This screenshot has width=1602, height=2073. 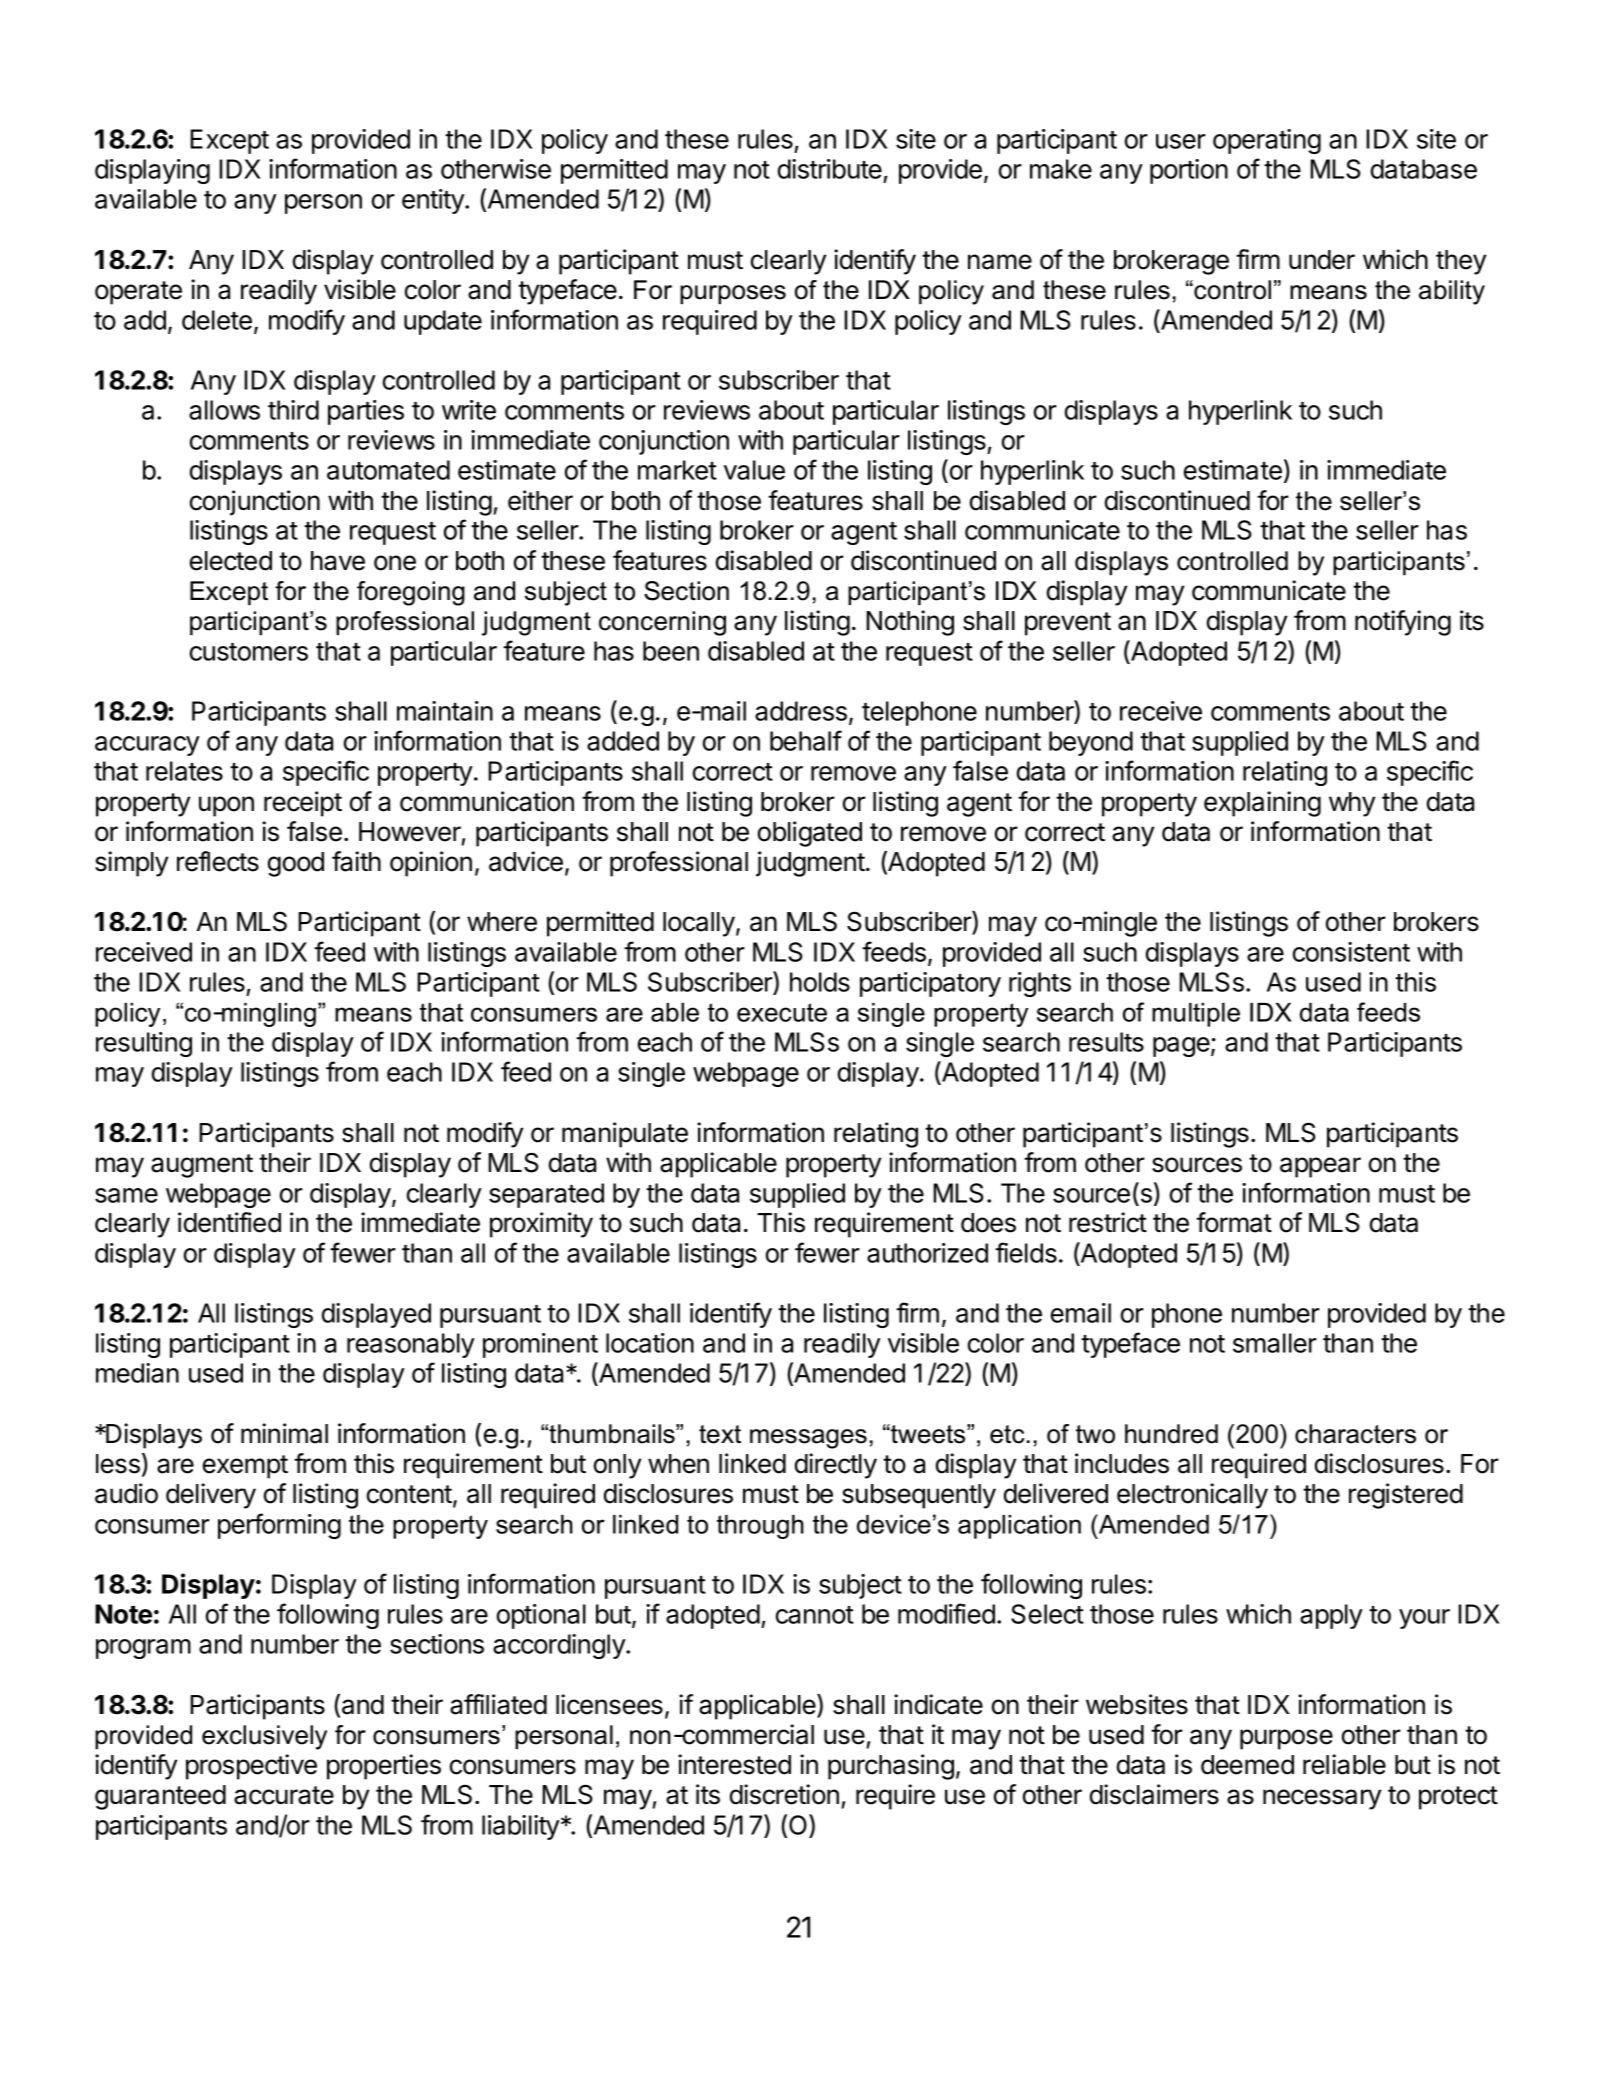 What do you see at coordinates (264, 1737) in the screenshot?
I see `exclusively` at bounding box center [264, 1737].
